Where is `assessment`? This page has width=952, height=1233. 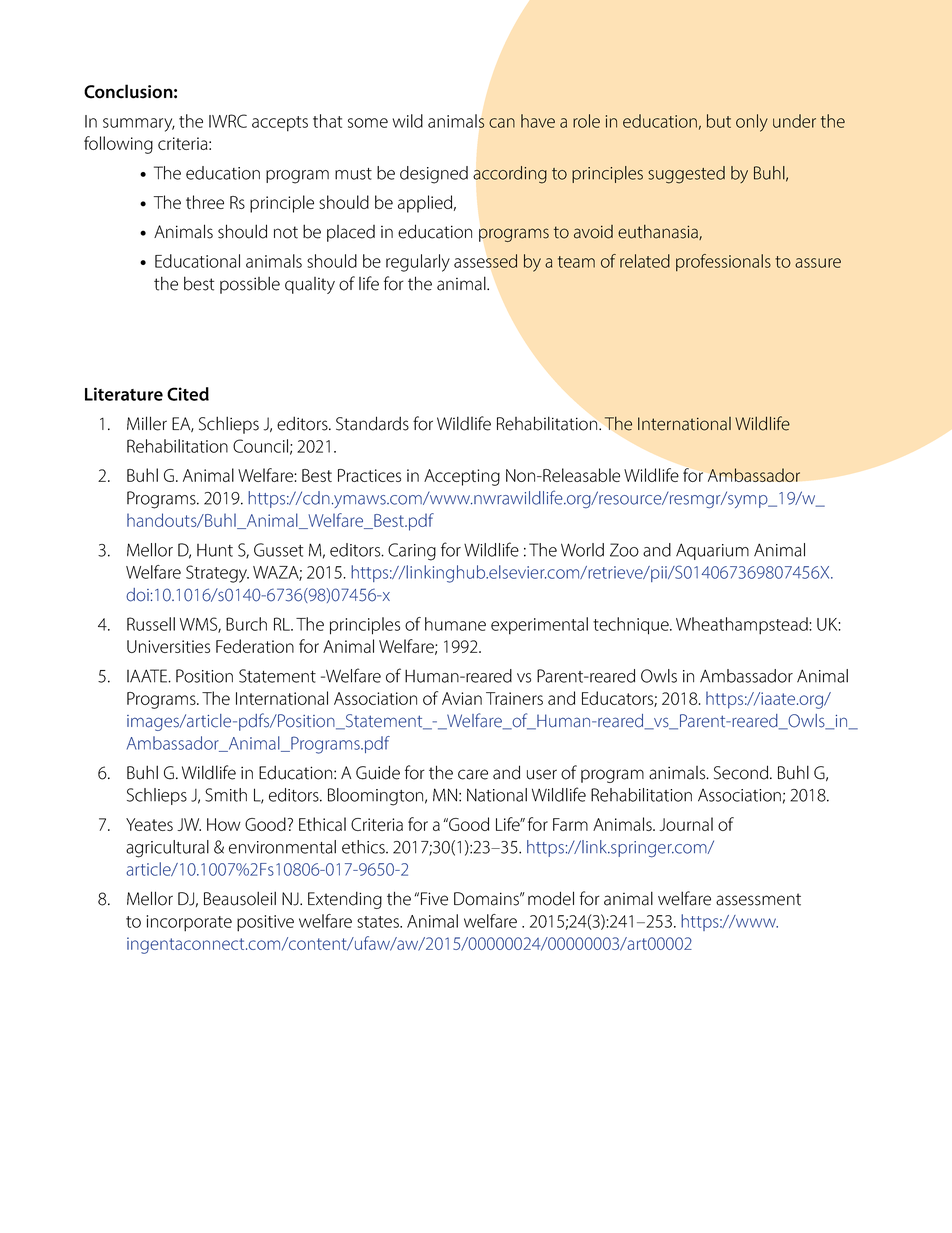
assessment is located at coordinates (758, 899).
